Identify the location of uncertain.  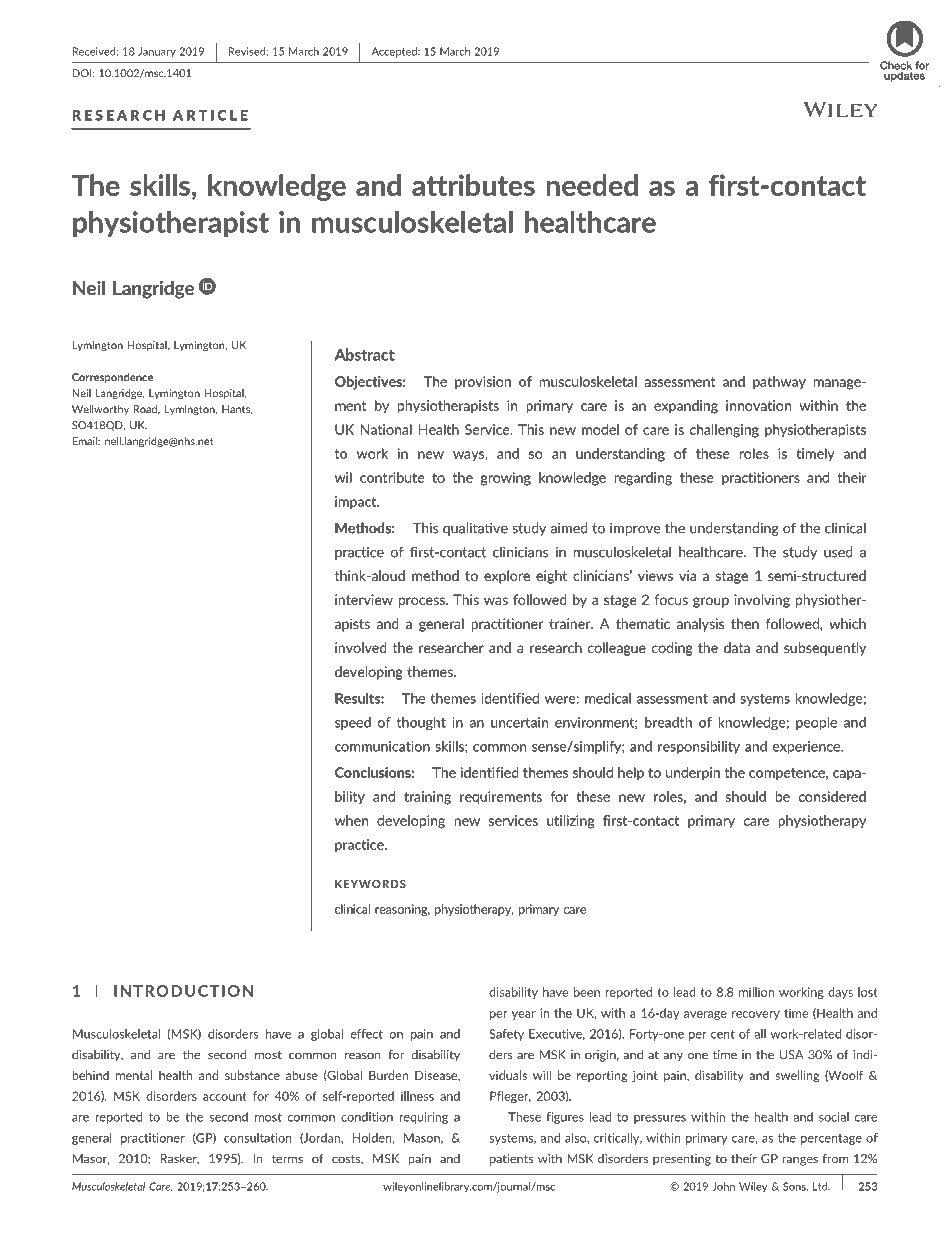
(519, 722).
